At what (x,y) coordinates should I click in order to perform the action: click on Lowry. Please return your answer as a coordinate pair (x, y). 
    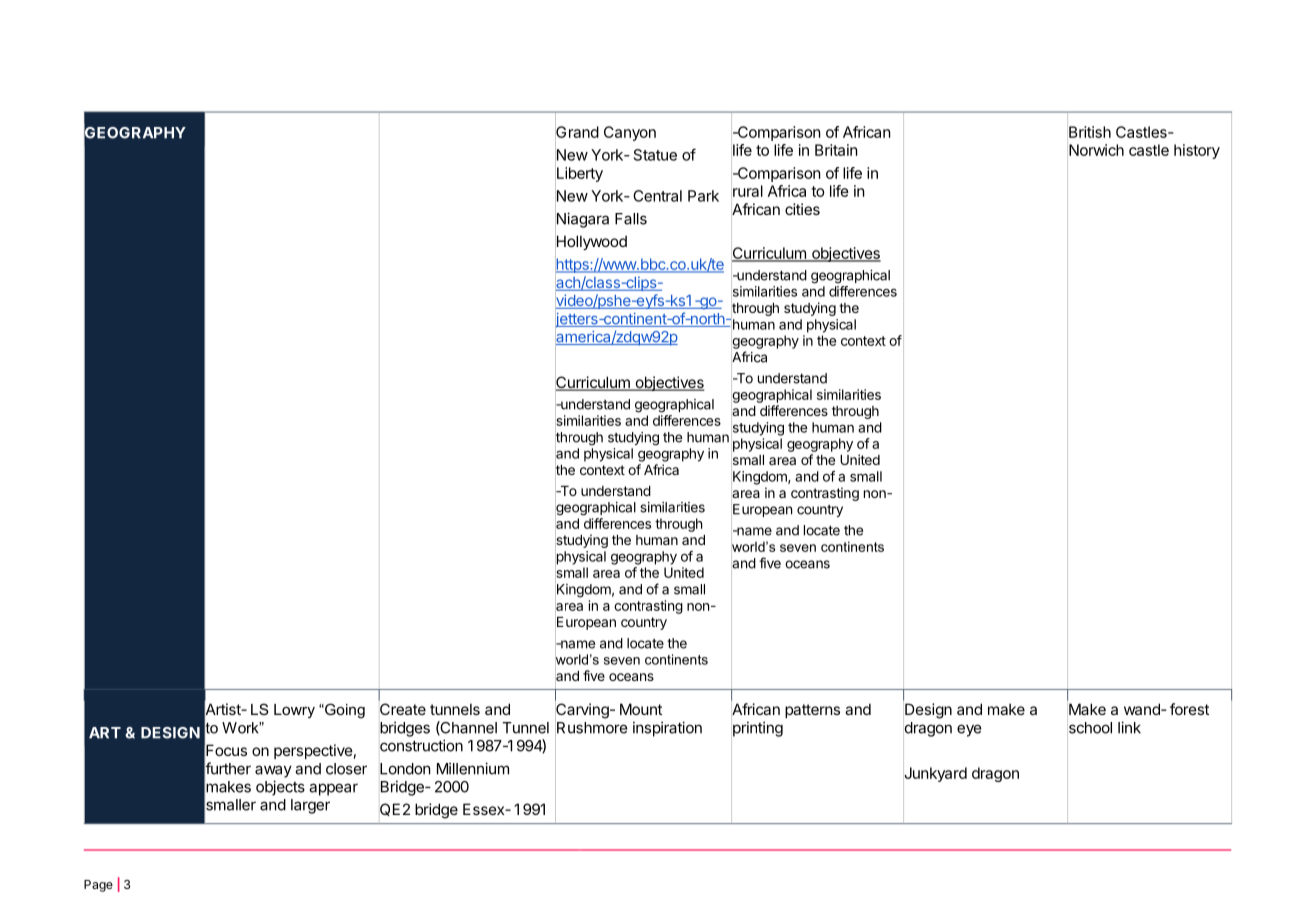
    Looking at the image, I should click on (294, 711).
